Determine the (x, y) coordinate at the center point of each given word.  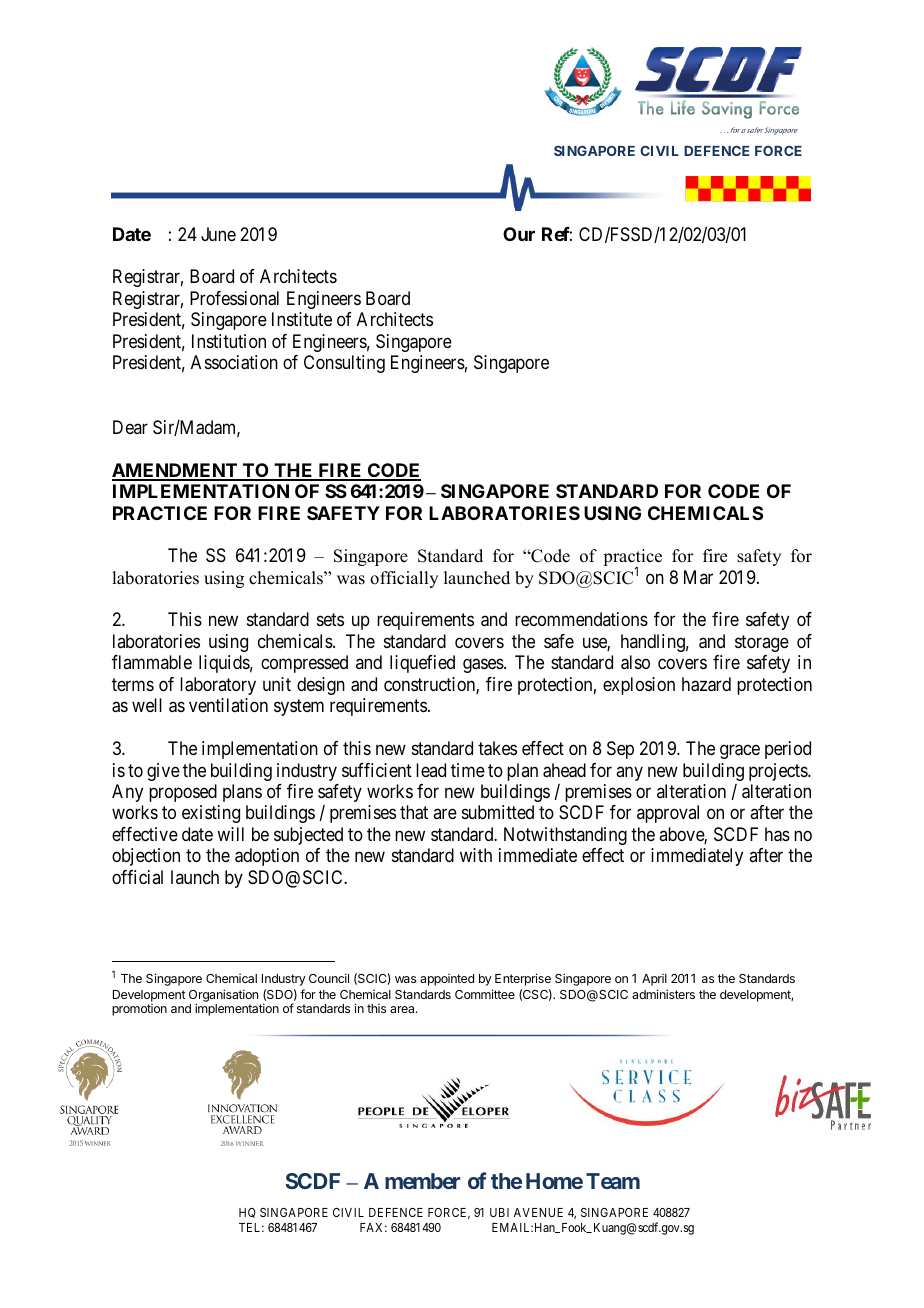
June (218, 234)
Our (519, 234)
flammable (152, 662)
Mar (698, 577)
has (777, 834)
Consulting (344, 364)
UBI (499, 1212)
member (422, 1181)
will (230, 834)
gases (484, 666)
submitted (498, 812)
